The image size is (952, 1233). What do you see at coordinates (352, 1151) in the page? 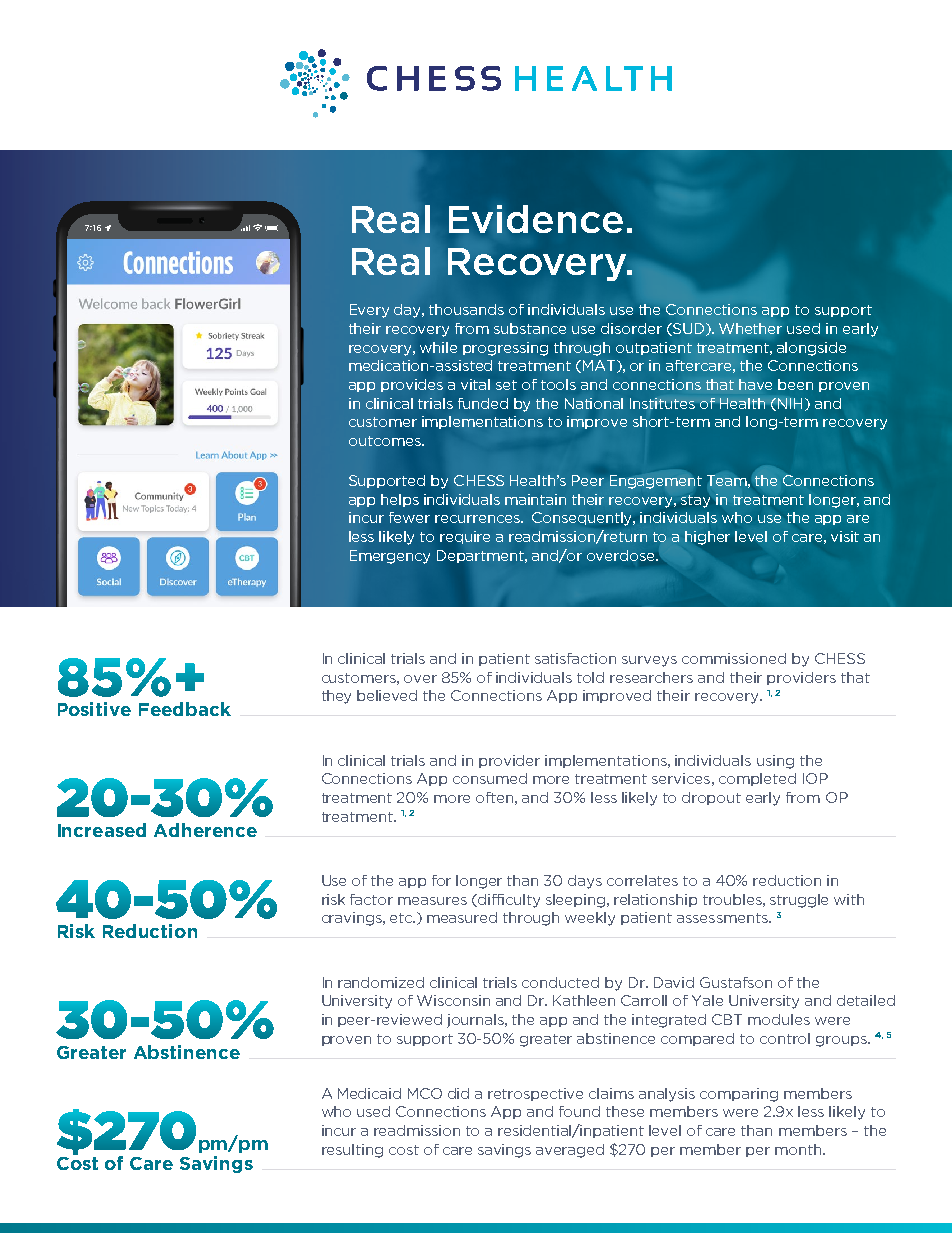
I see `resulting` at bounding box center [352, 1151].
